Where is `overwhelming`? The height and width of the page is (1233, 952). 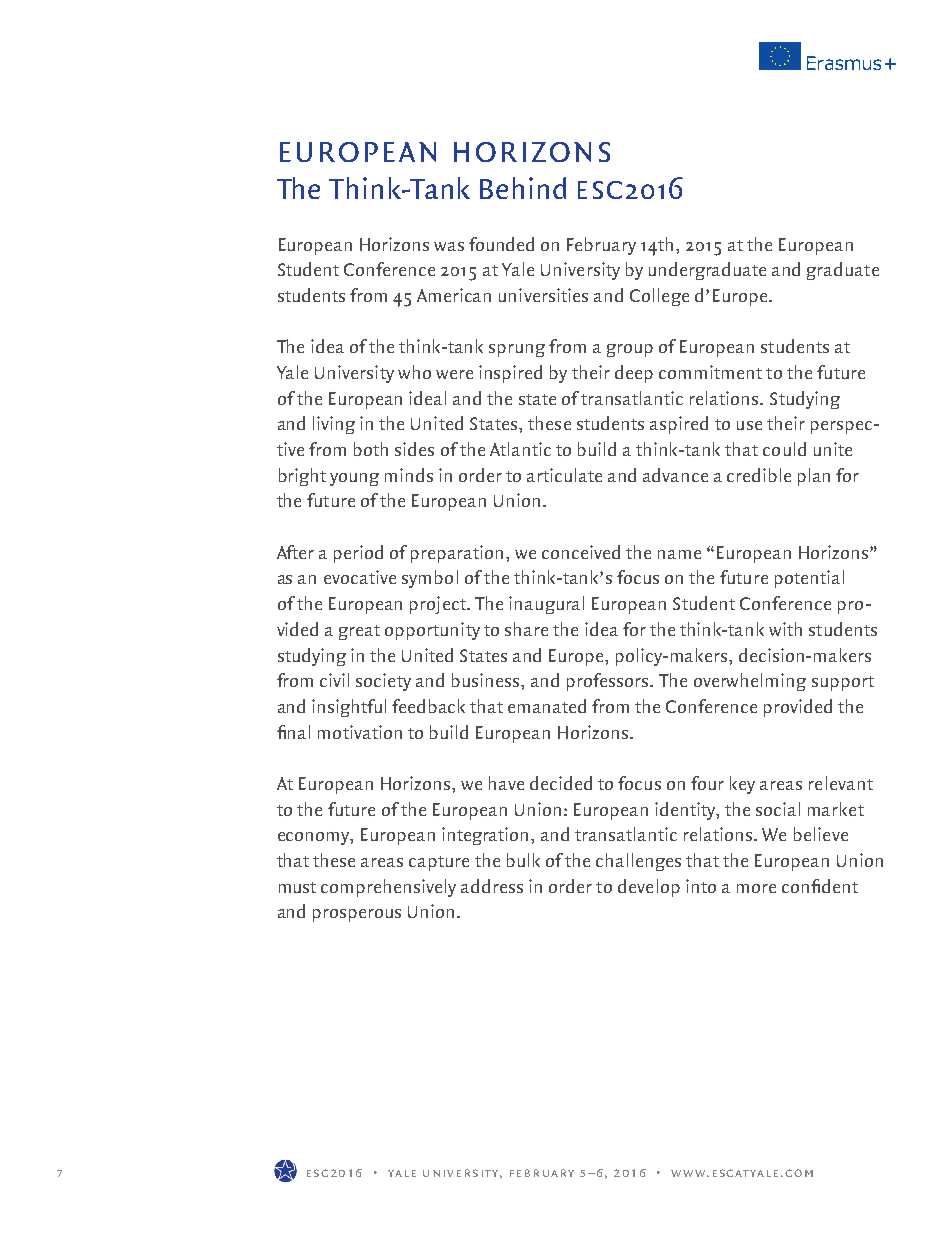 overwhelming is located at coordinates (750, 682).
